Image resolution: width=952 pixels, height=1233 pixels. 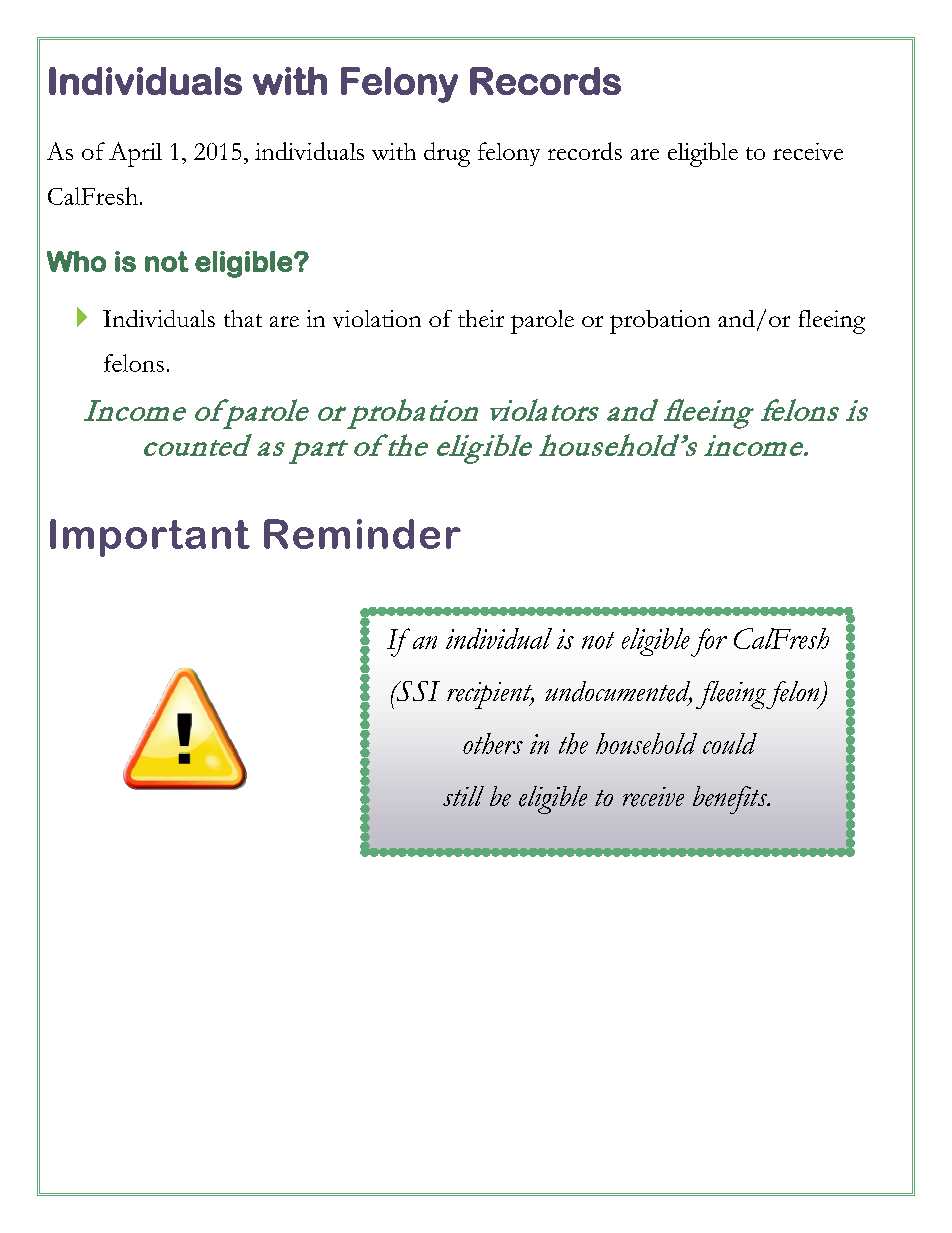 What do you see at coordinates (481, 318) in the page?
I see `their` at bounding box center [481, 318].
